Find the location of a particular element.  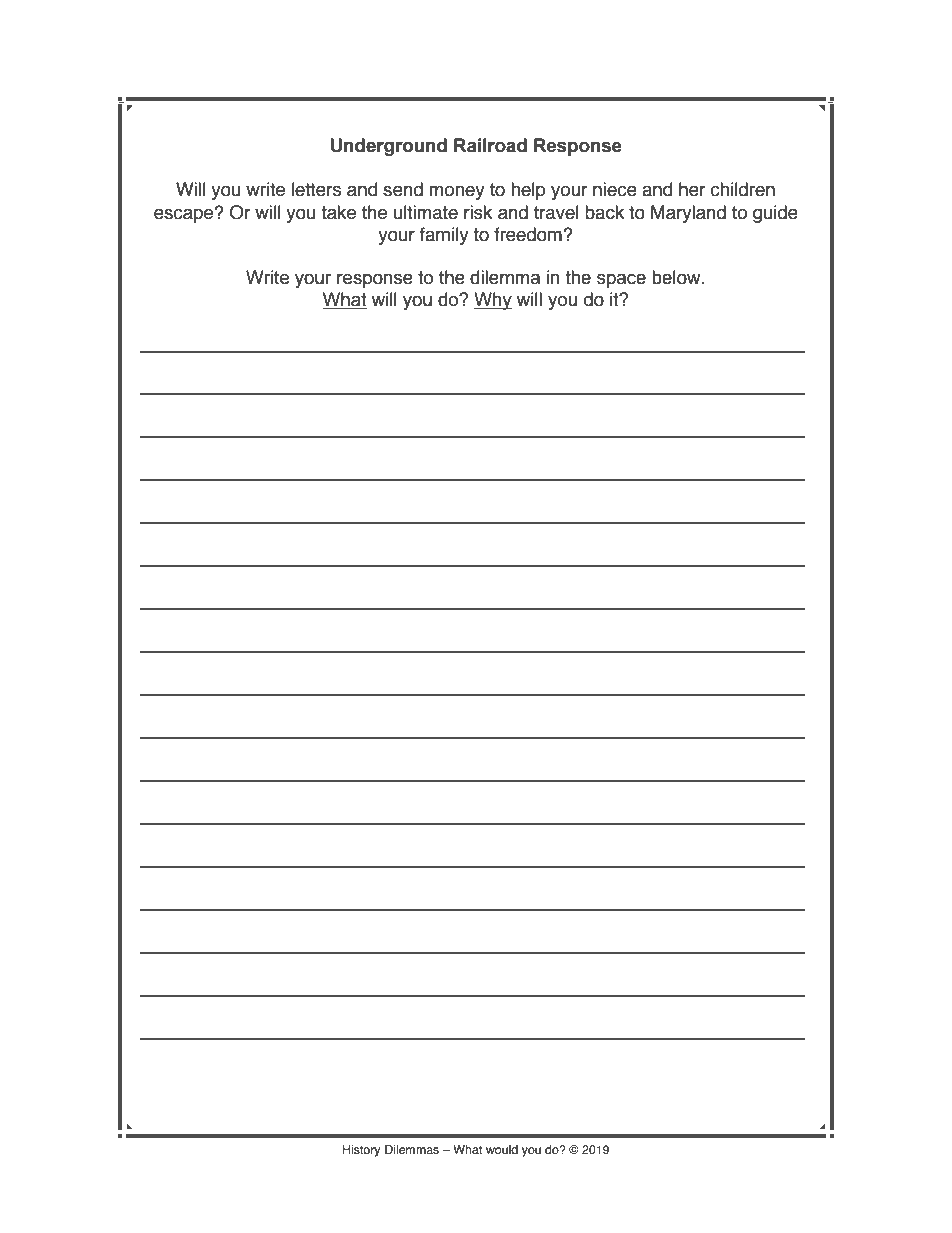

History is located at coordinates (361, 1151).
